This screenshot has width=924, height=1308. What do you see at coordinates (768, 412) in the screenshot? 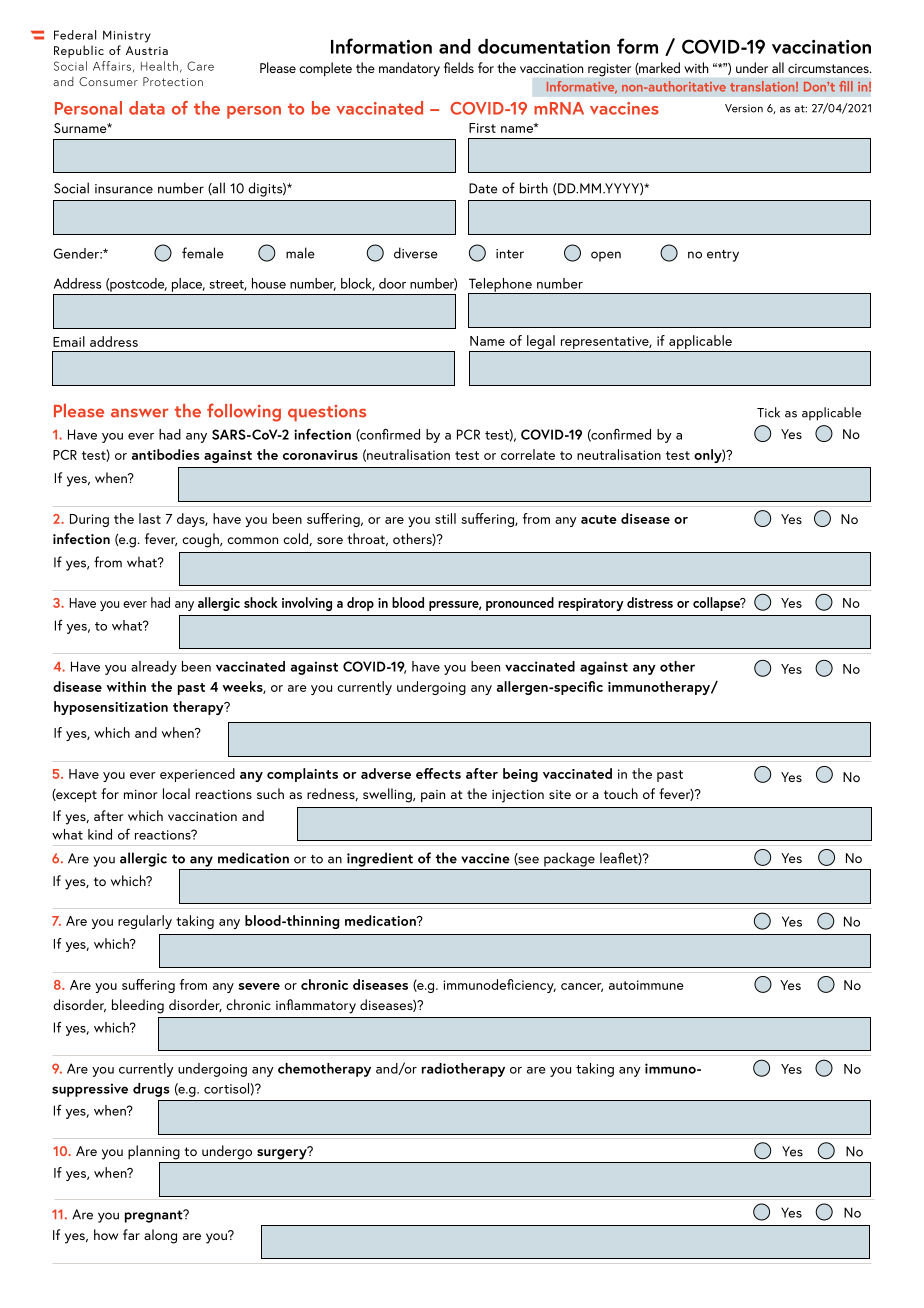
I see `Tick` at bounding box center [768, 412].
